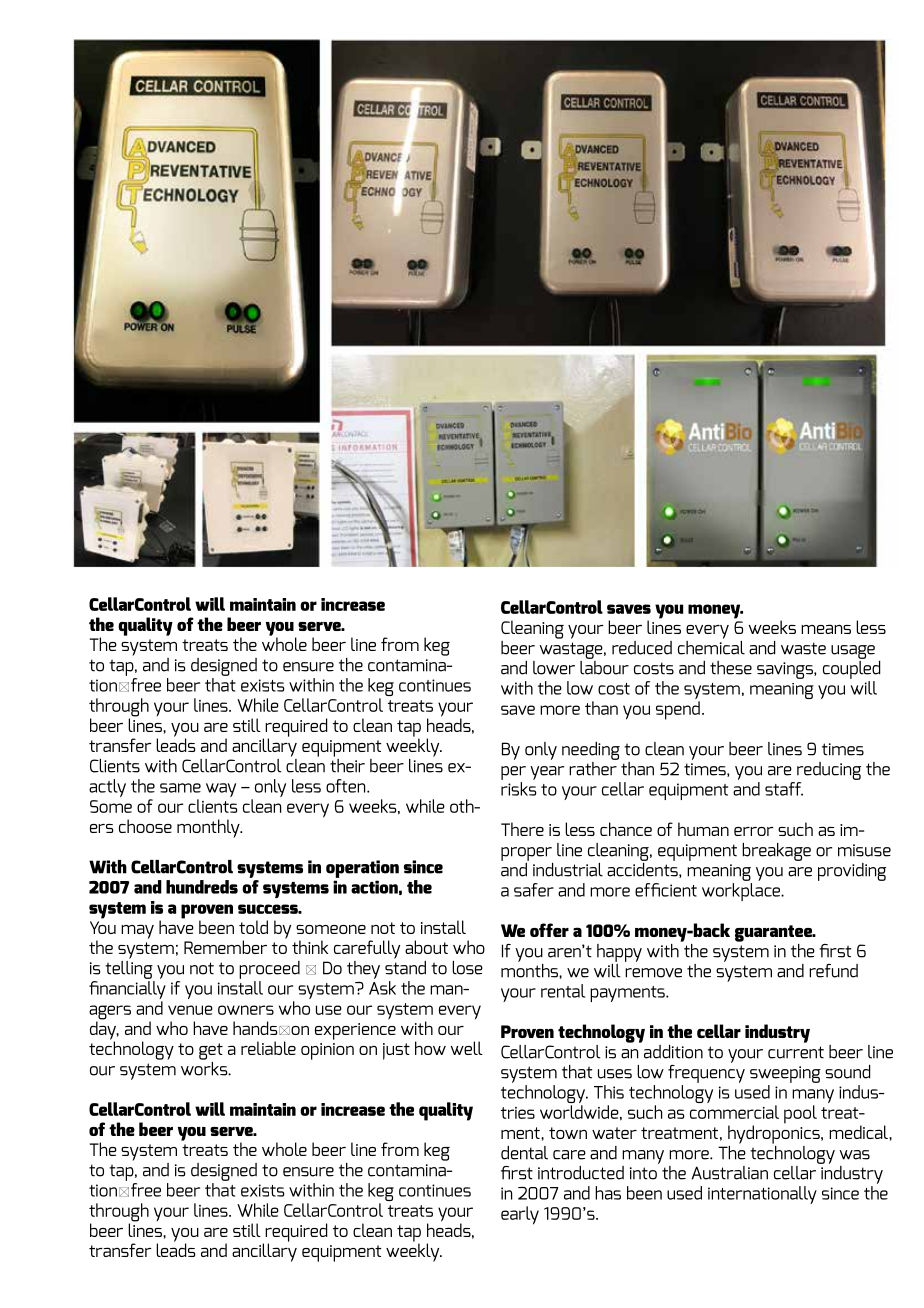  Describe the element at coordinates (520, 1215) in the screenshot. I see `early` at that location.
